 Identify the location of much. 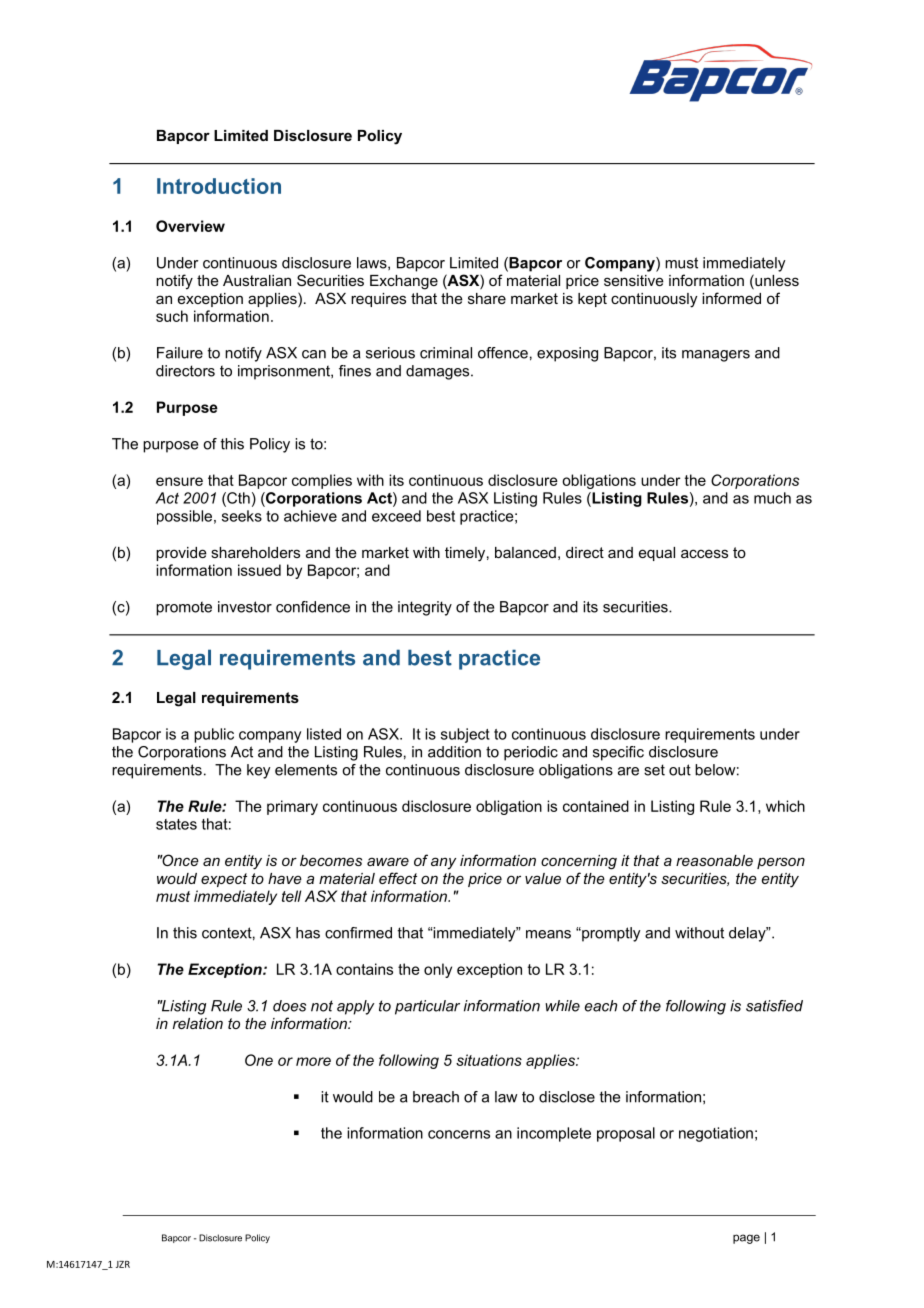
(772, 498).
